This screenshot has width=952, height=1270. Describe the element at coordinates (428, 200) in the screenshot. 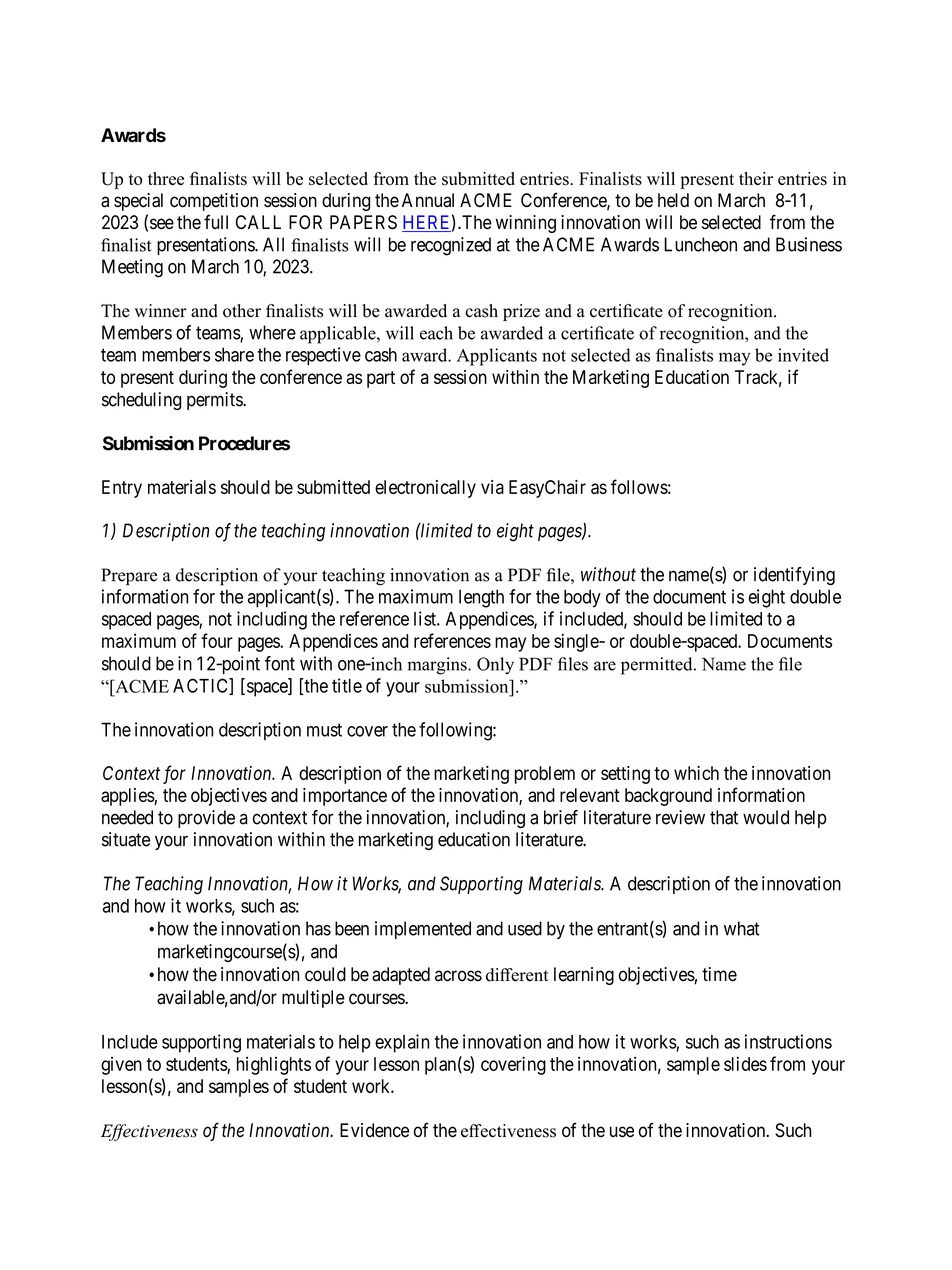

I see `Annual` at that location.
